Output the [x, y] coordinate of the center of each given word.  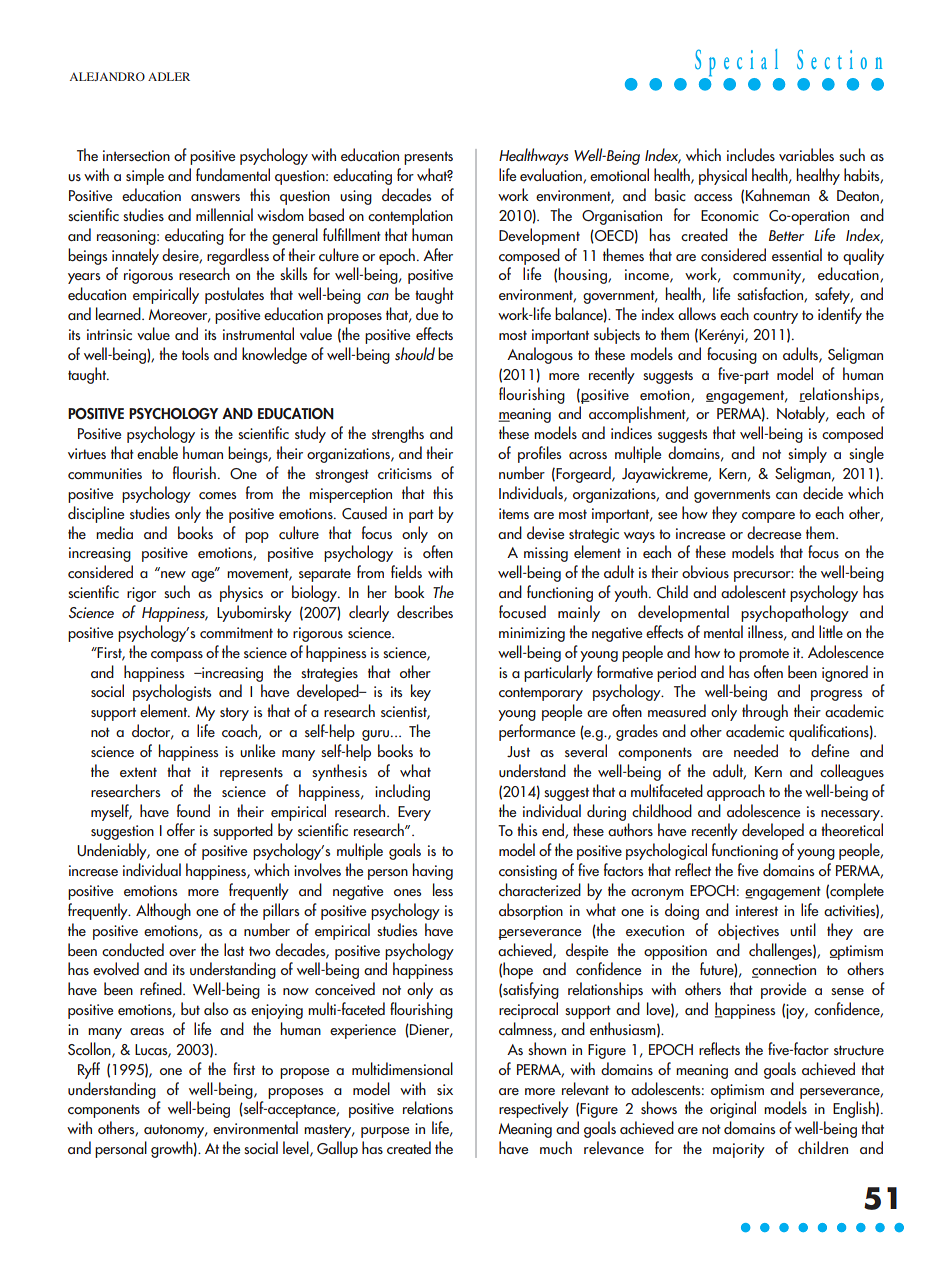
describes [425, 612]
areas [147, 1031]
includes [751, 155]
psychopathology [795, 613]
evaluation [552, 176]
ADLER [169, 76]
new [173, 575]
